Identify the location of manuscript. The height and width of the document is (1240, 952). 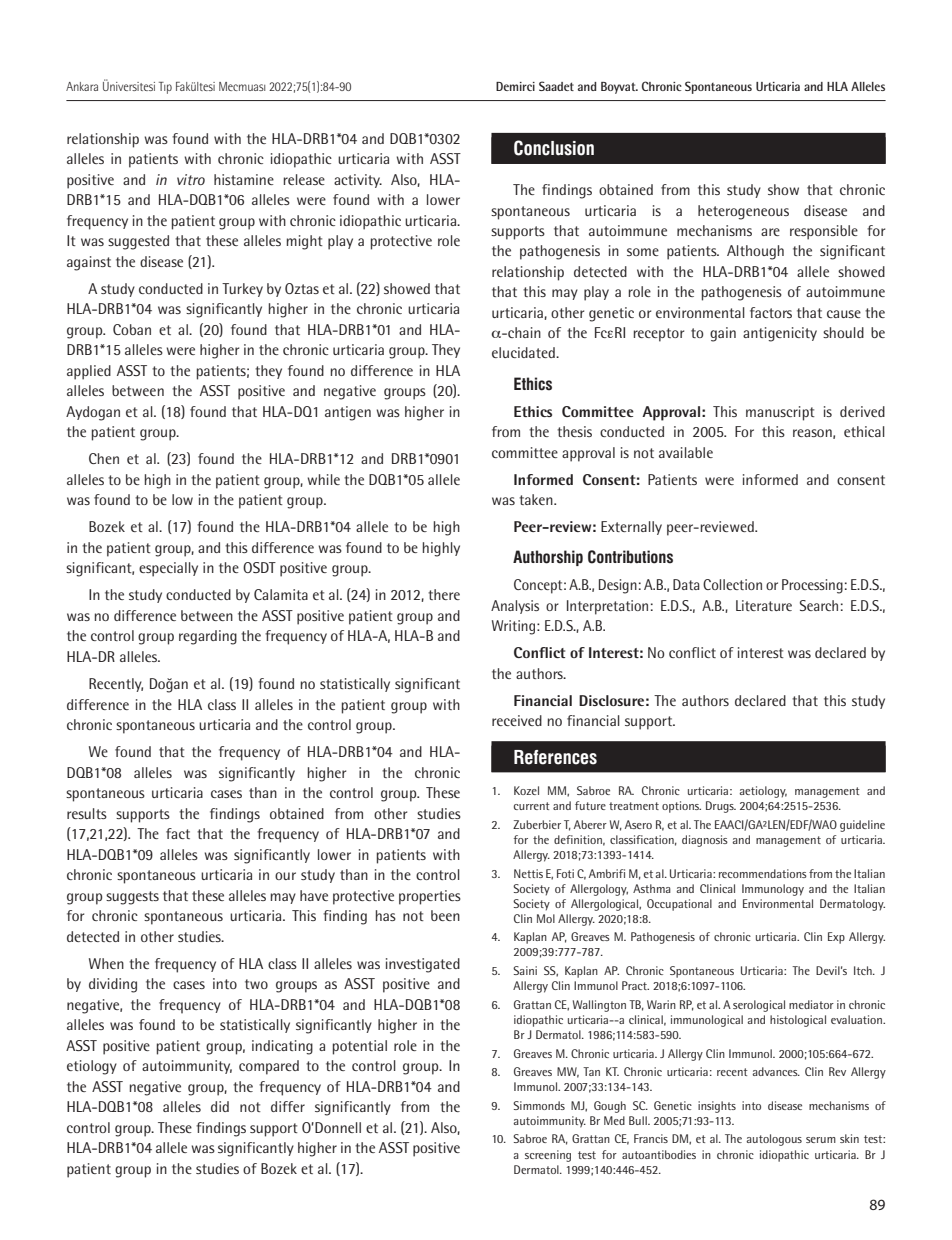
(780, 413).
